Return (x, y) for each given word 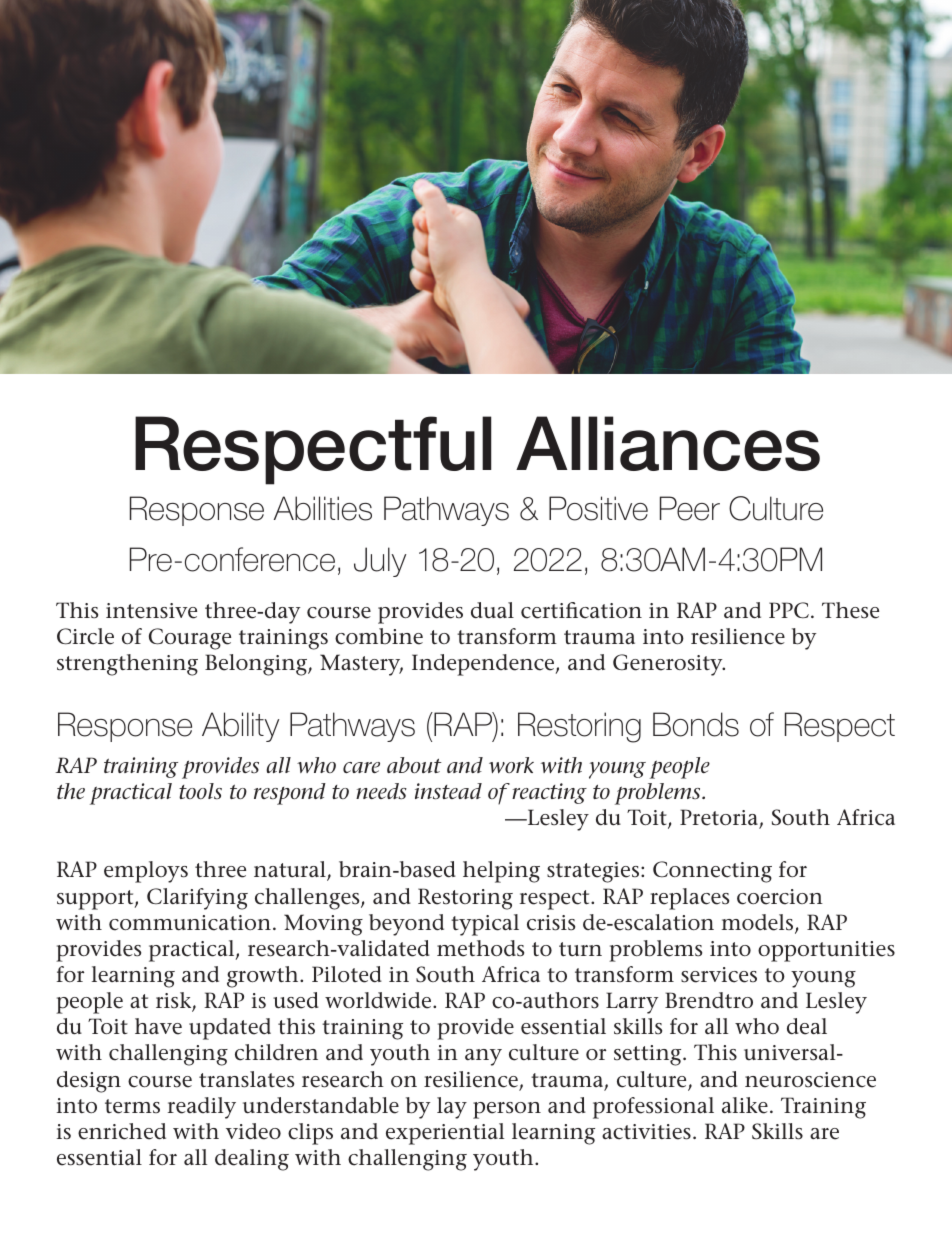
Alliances (668, 443)
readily (202, 1108)
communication (190, 923)
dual (492, 610)
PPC (789, 610)
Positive (598, 508)
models (759, 923)
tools (200, 791)
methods (480, 948)
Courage (190, 639)
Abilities (323, 508)
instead (448, 791)
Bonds (696, 724)
